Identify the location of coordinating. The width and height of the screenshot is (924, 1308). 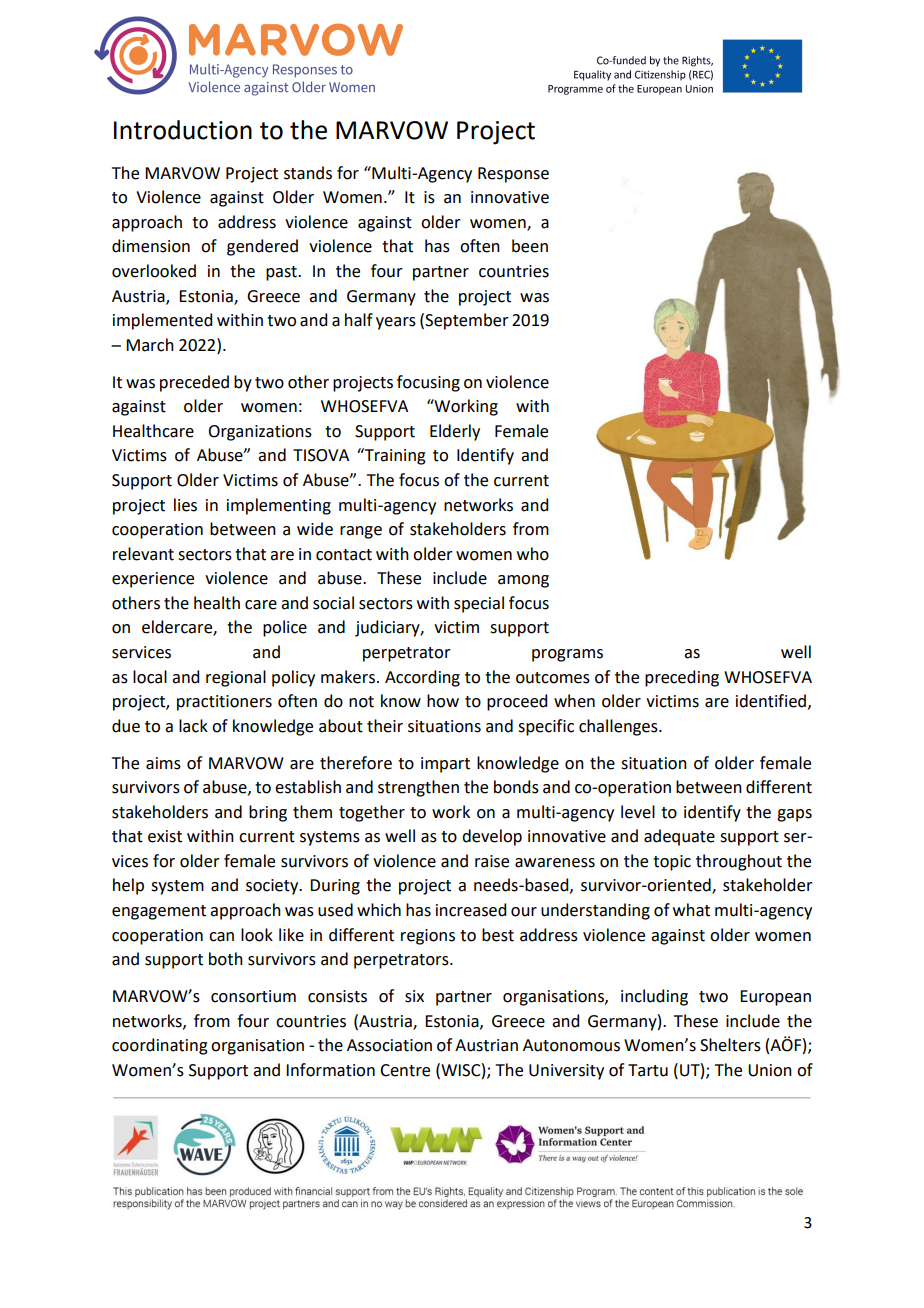
(160, 1046).
